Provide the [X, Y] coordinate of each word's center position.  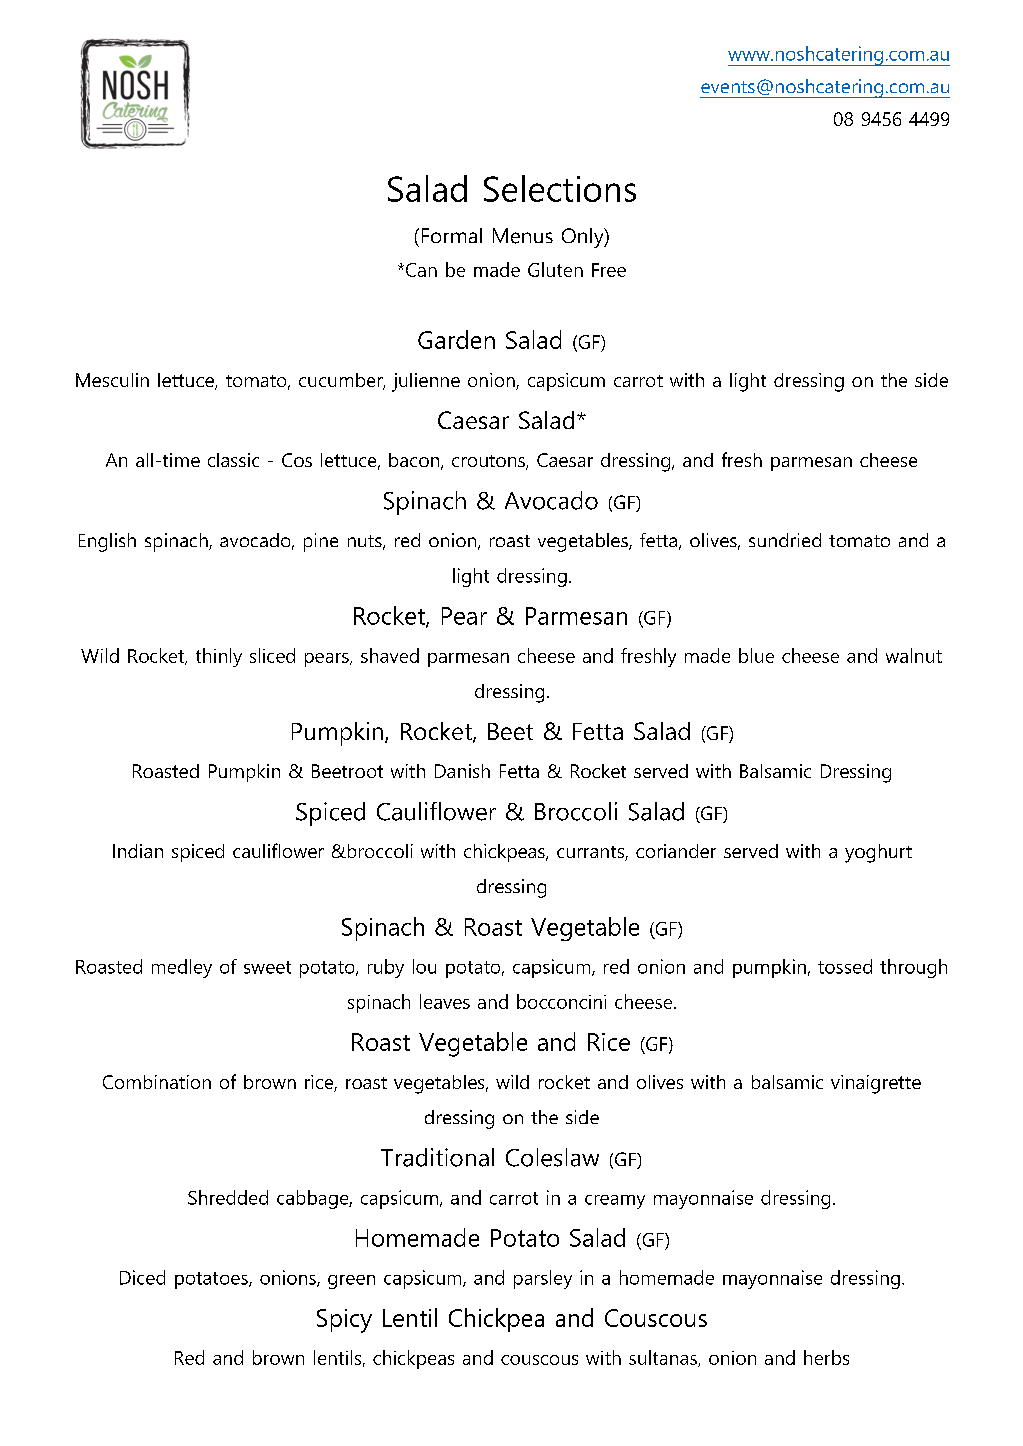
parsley [543, 1279]
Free [609, 270]
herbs [826, 1357]
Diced [142, 1277]
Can [421, 270]
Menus [523, 236]
